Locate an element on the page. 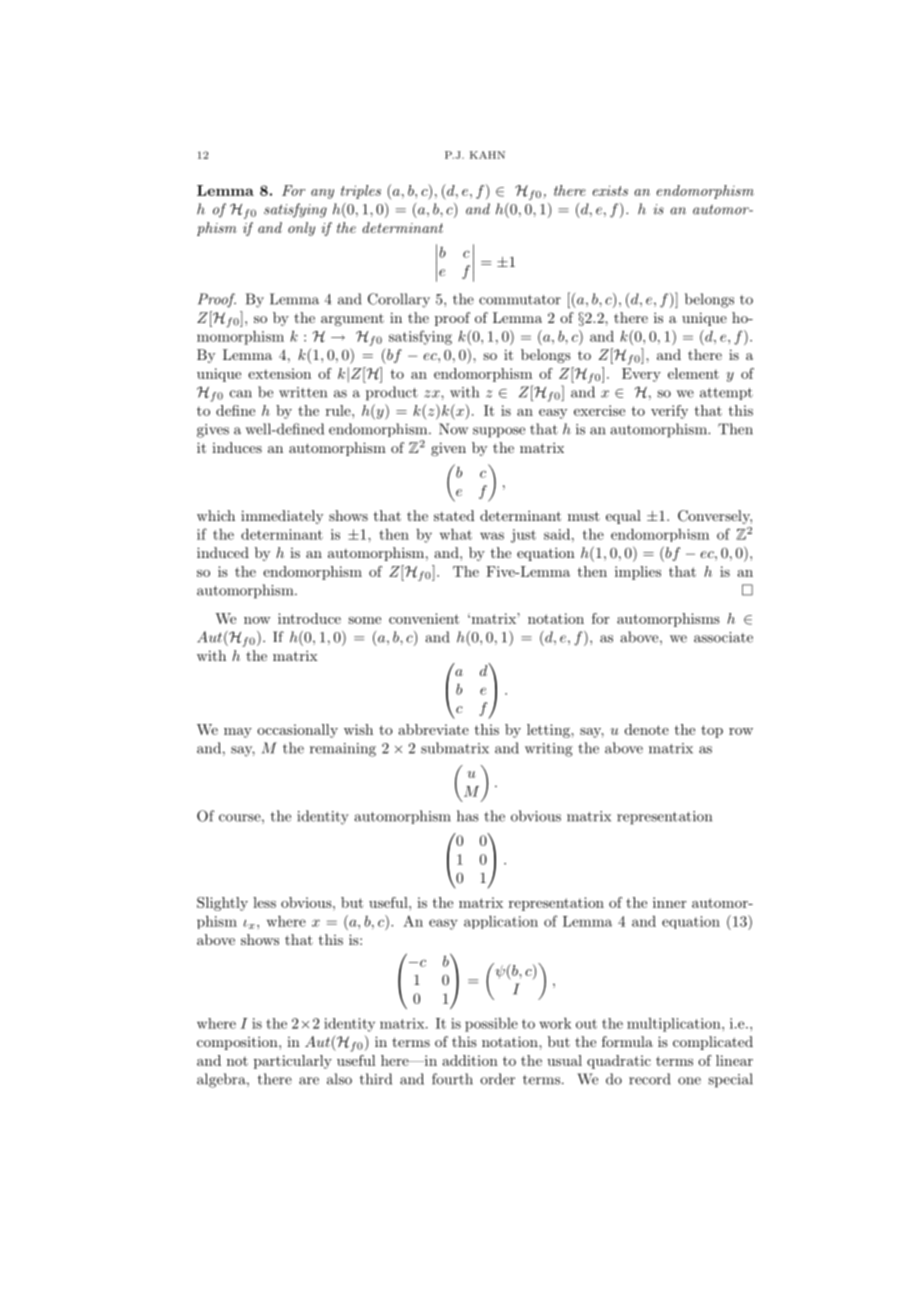 The width and height of the image is (924, 1308). particularly is located at coordinates (293, 1062).
